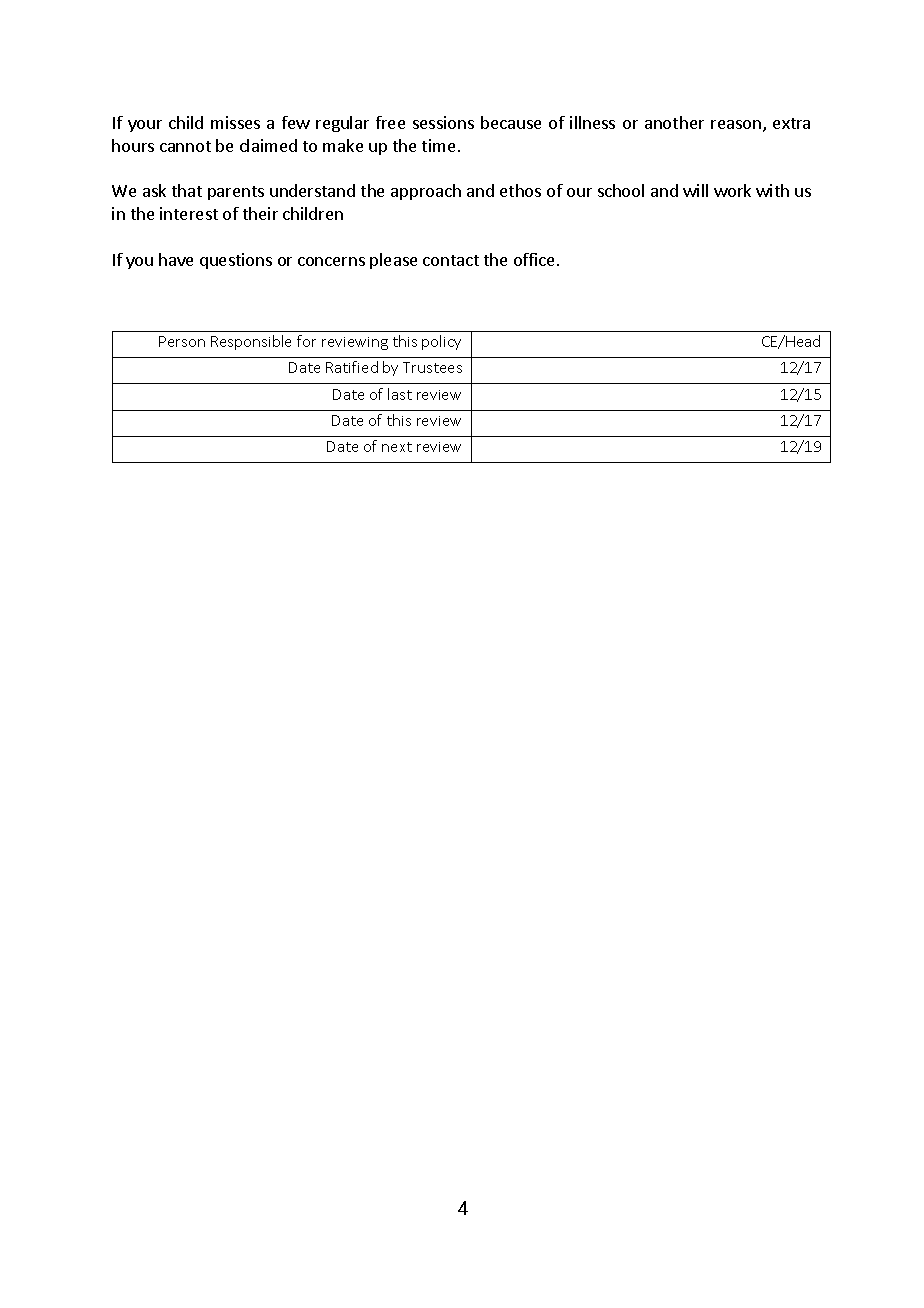 Image resolution: width=924 pixels, height=1308 pixels. I want to click on interest, so click(189, 213).
